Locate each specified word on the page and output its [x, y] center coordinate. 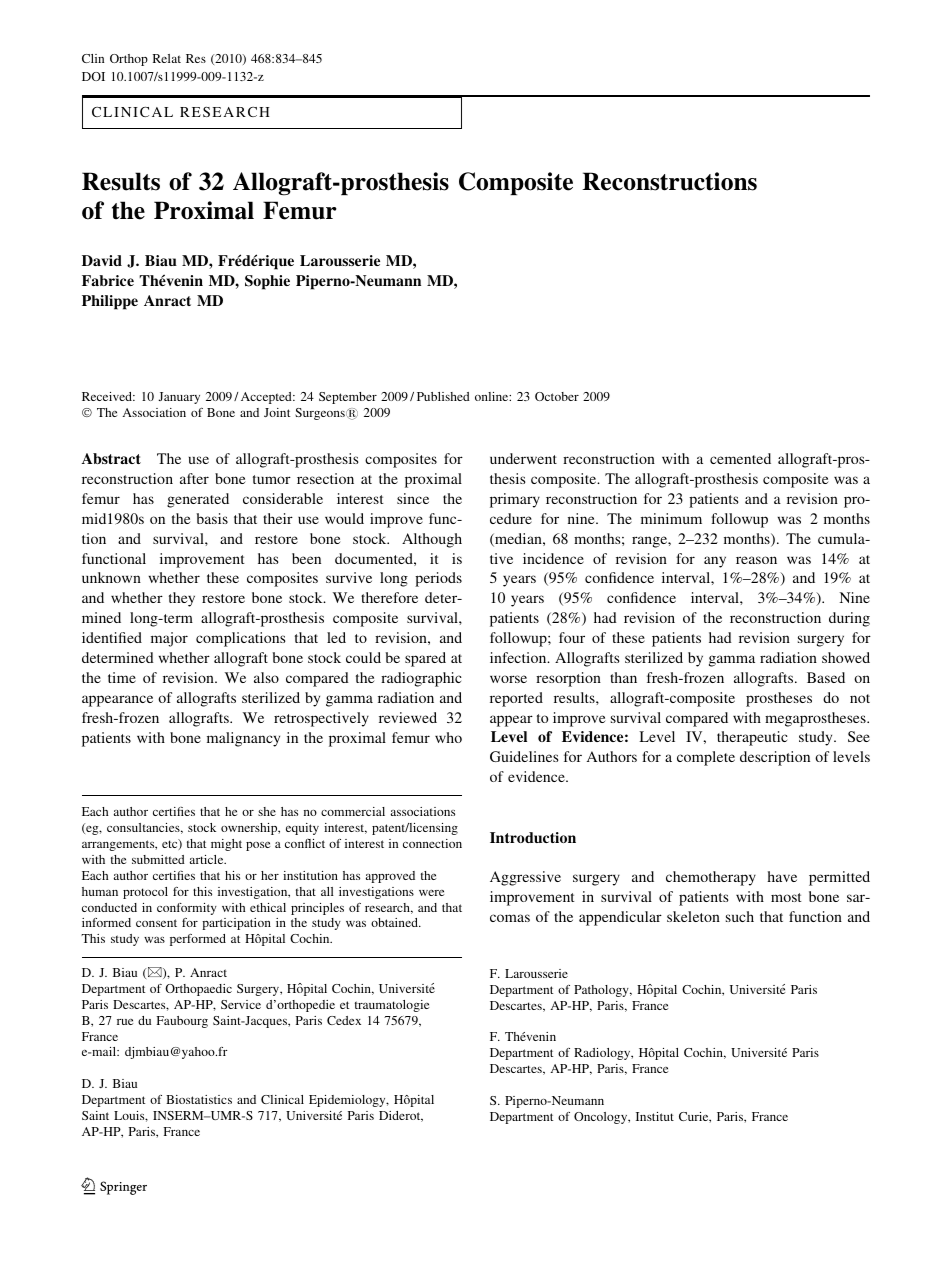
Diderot [401, 1116]
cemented [740, 458]
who [448, 737]
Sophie [267, 282]
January [179, 398]
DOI [93, 76]
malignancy [243, 739]
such [740, 916]
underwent [523, 458]
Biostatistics [199, 1099]
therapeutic [752, 738]
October [557, 396]
